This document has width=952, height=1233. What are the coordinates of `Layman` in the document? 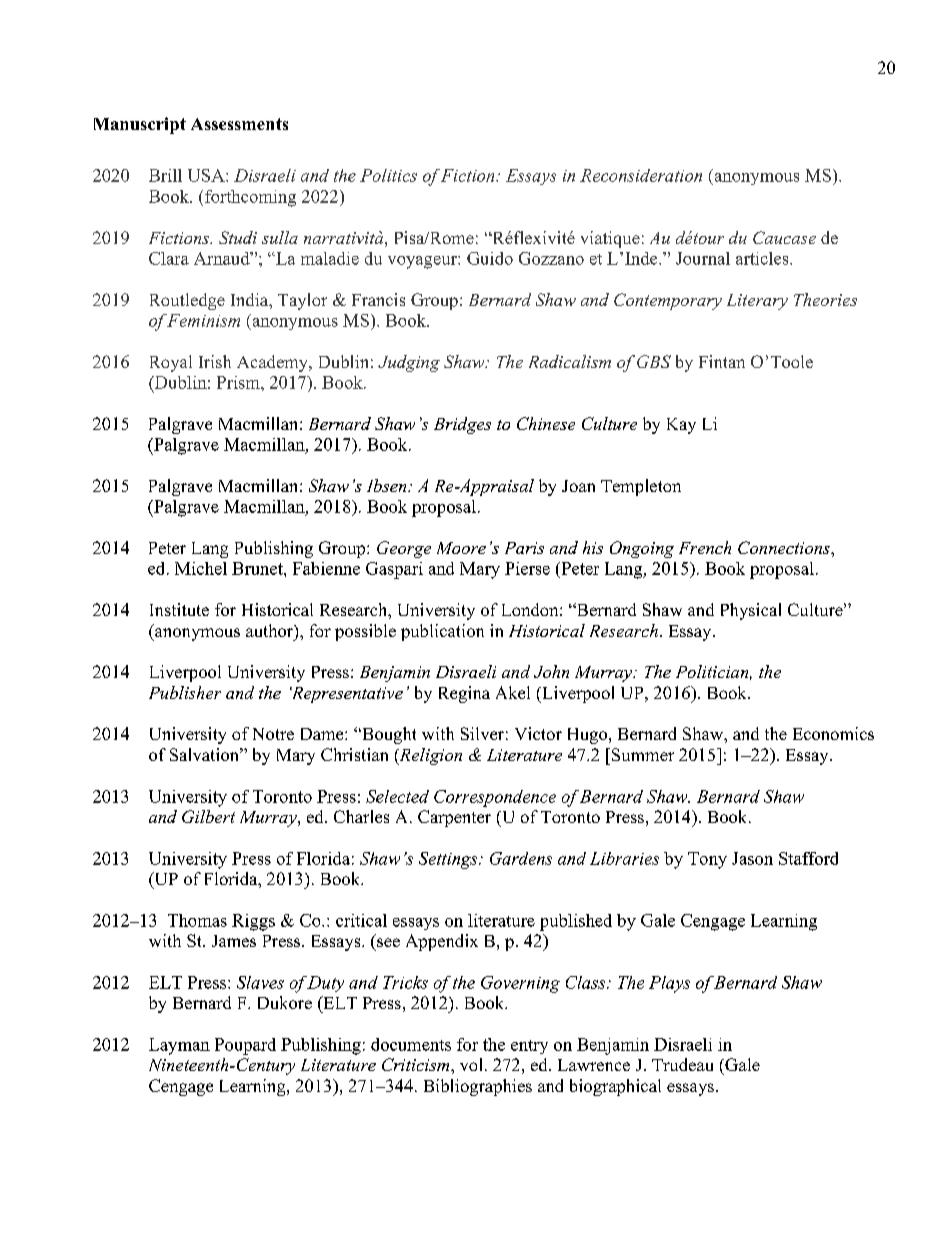 It's located at (179, 1046).
